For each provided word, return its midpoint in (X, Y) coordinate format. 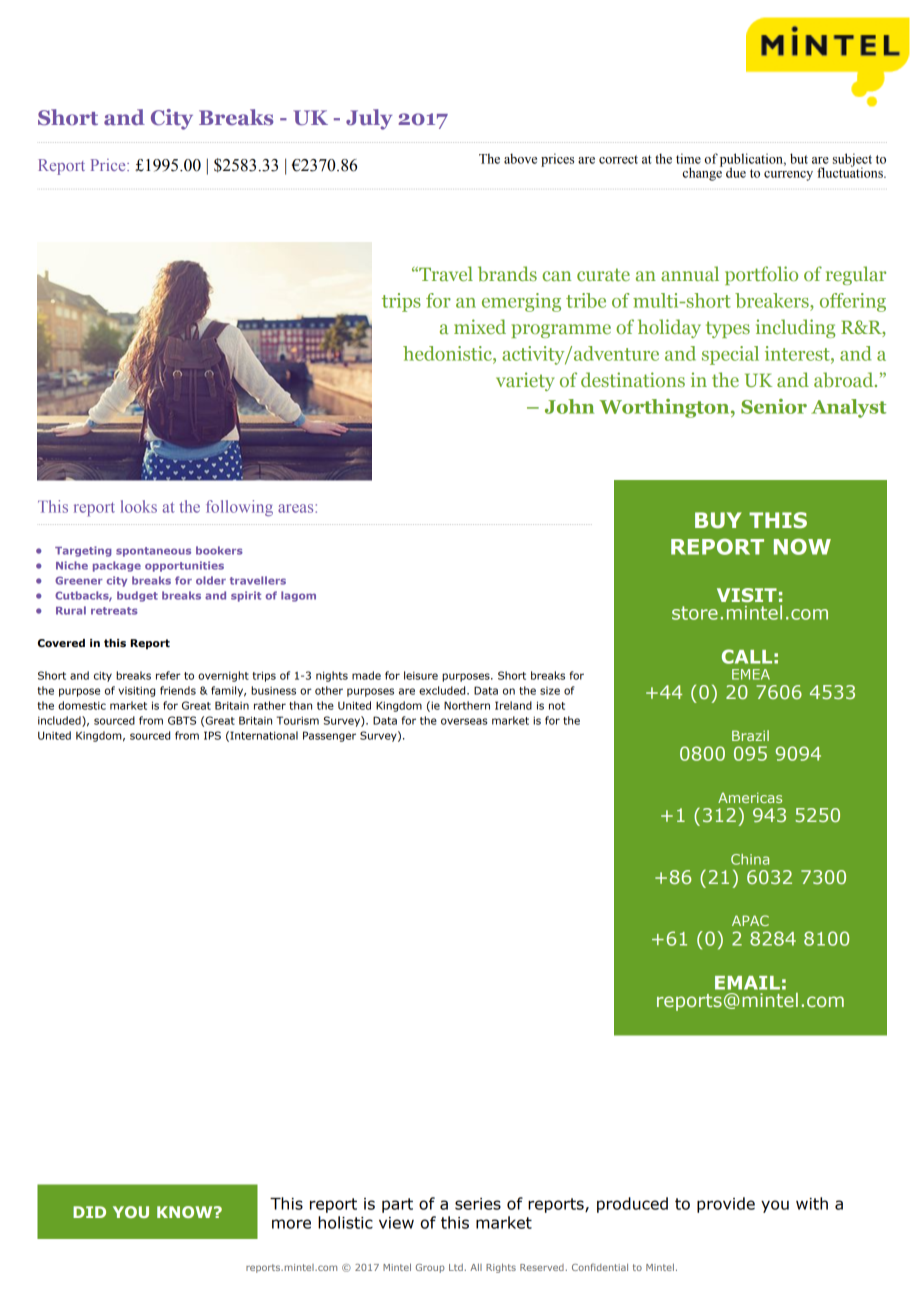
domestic (82, 705)
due (736, 172)
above (520, 158)
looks (139, 506)
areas (297, 508)
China (750, 859)
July (369, 119)
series (478, 1204)
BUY (718, 520)
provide (726, 1205)
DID (89, 1212)
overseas (464, 721)
